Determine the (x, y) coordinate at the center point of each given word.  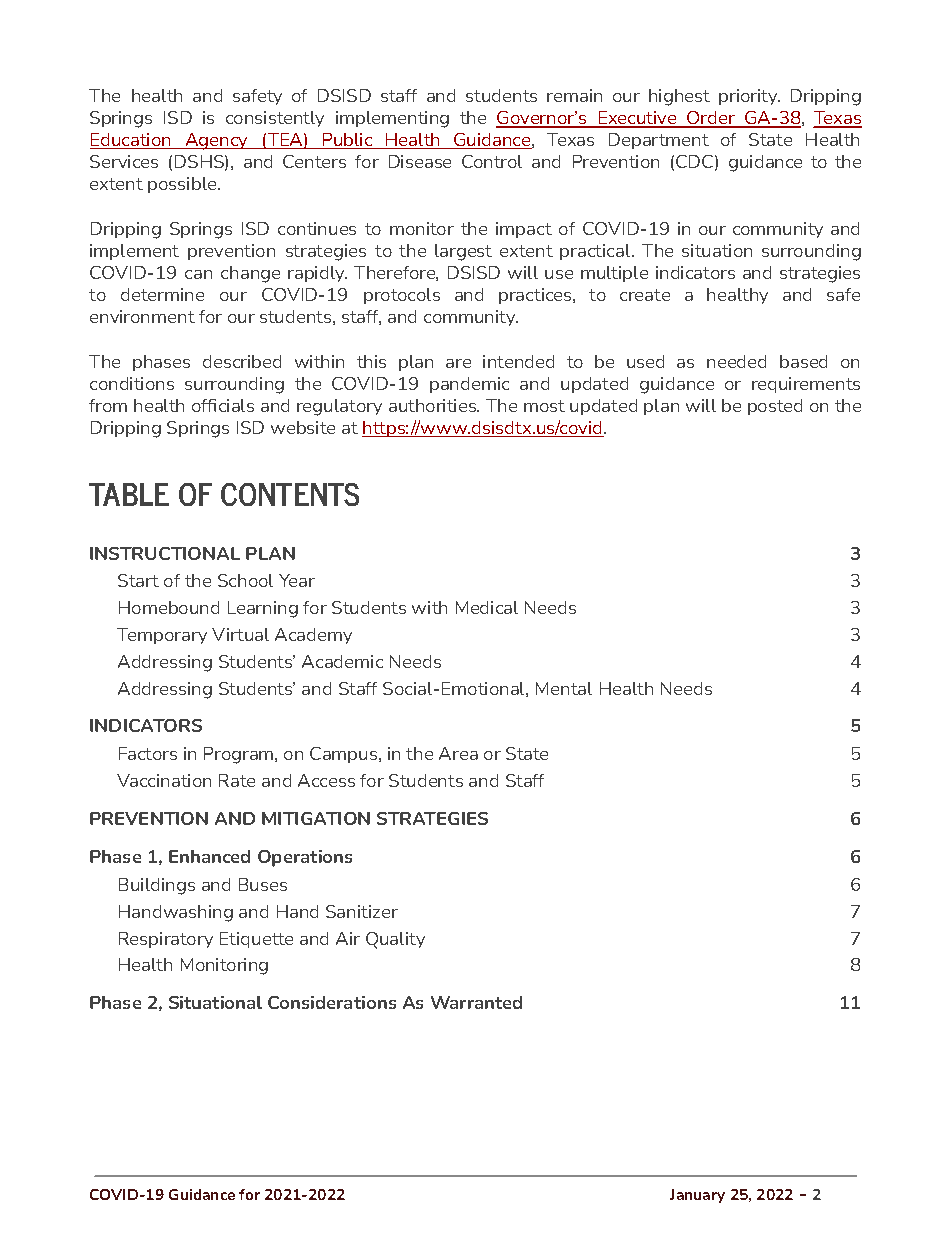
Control (492, 161)
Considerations (332, 1002)
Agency (216, 141)
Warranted (476, 1002)
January (697, 1196)
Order (711, 119)
